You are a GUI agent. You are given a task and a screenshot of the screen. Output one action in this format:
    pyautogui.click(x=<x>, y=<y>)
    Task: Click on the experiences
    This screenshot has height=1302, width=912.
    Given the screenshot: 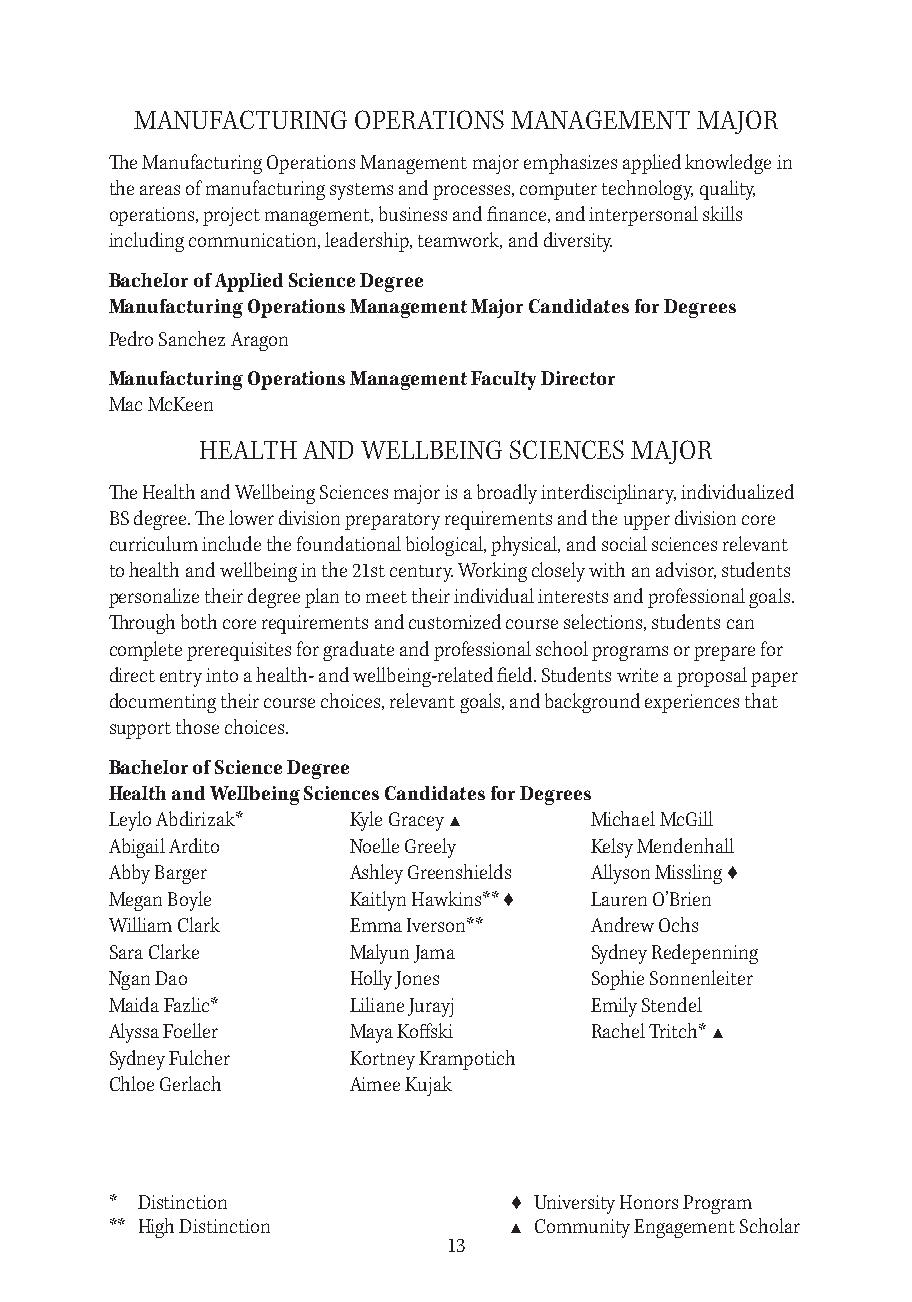 What is the action you would take?
    pyautogui.click(x=692, y=703)
